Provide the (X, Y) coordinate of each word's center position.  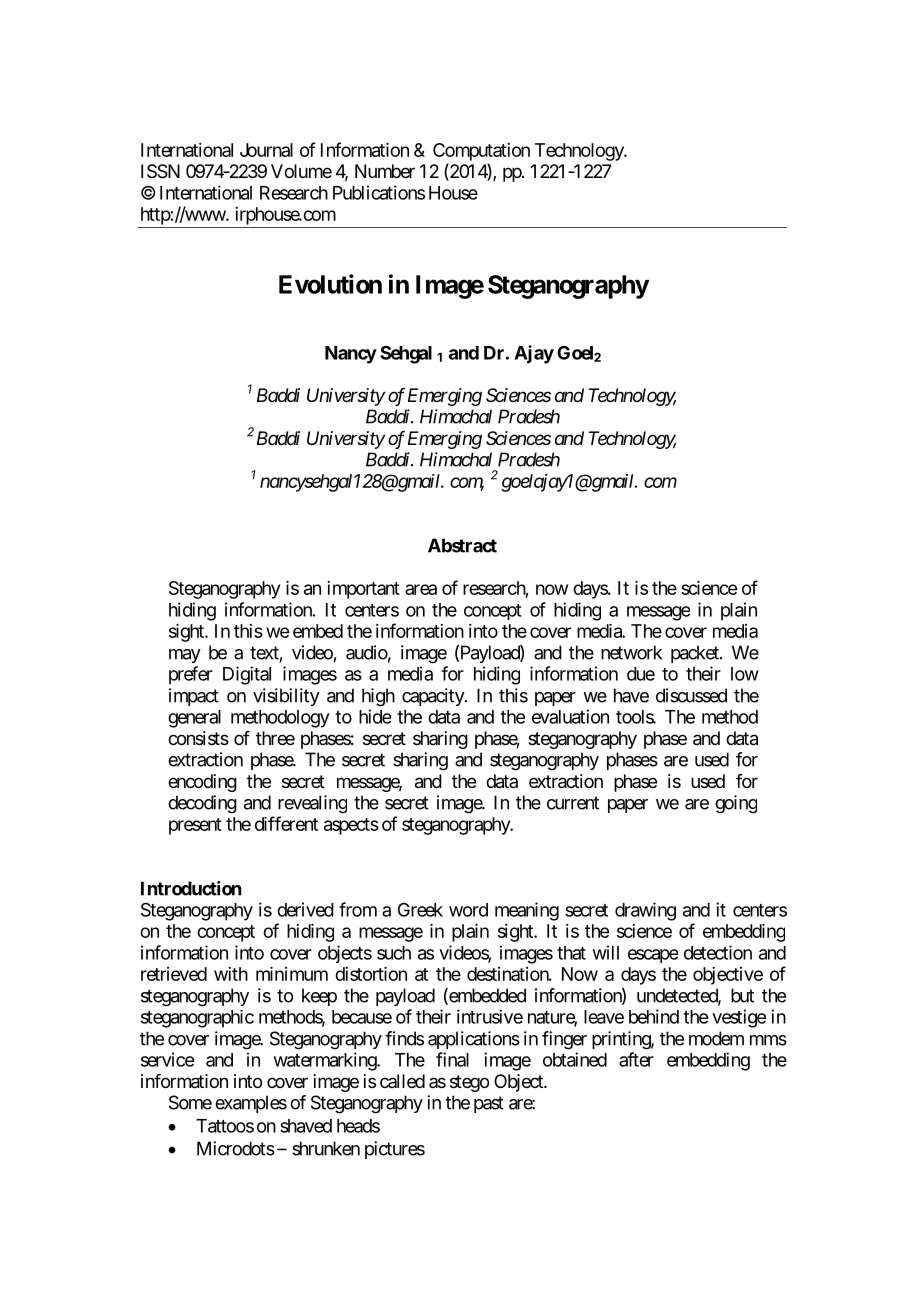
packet (696, 654)
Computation (481, 152)
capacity (434, 697)
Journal (266, 150)
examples (251, 1104)
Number (385, 171)
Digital (247, 675)
